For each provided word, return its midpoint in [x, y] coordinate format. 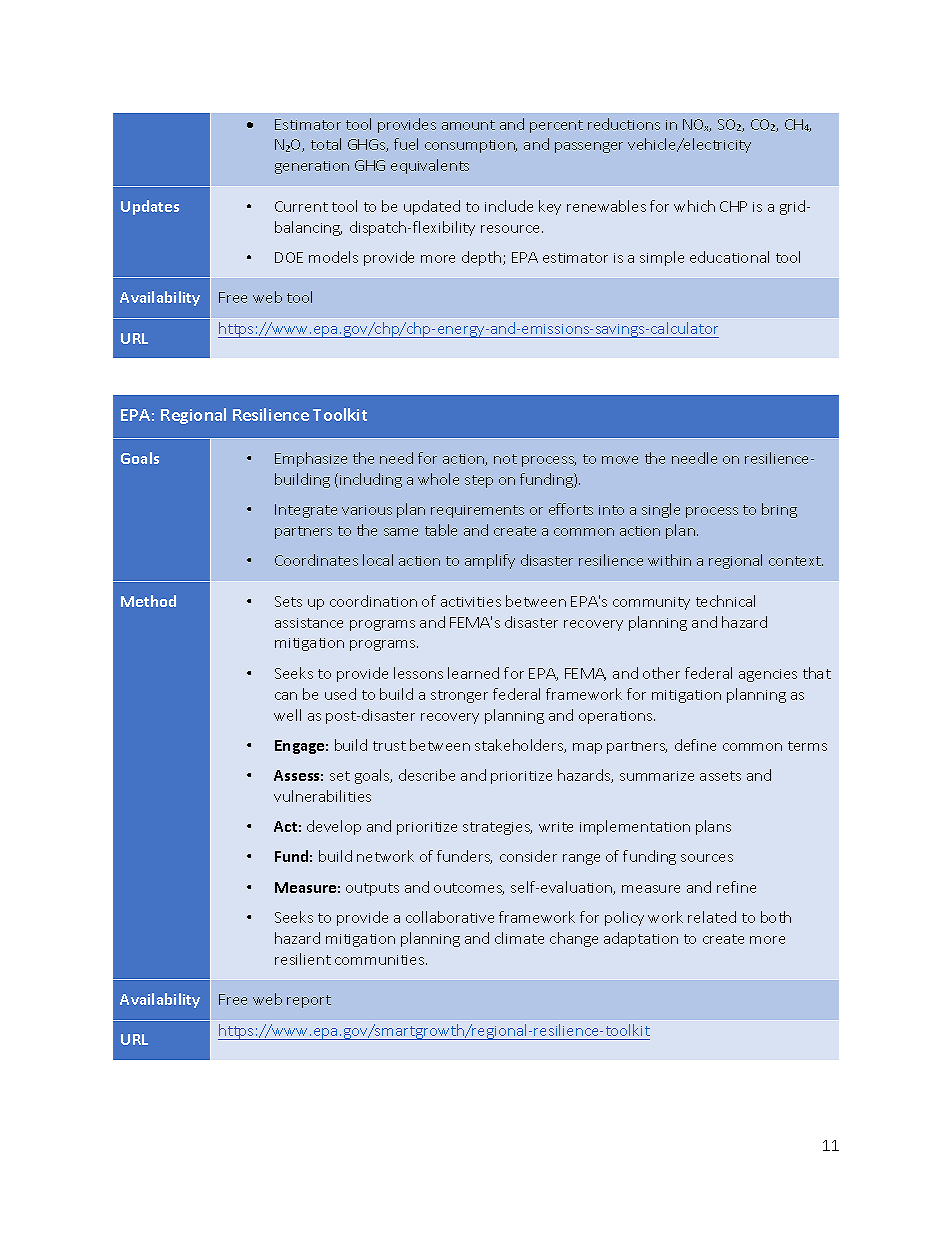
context [796, 561]
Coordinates [316, 560]
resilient [303, 959]
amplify [490, 561]
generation [312, 167]
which [694, 206]
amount [468, 125]
